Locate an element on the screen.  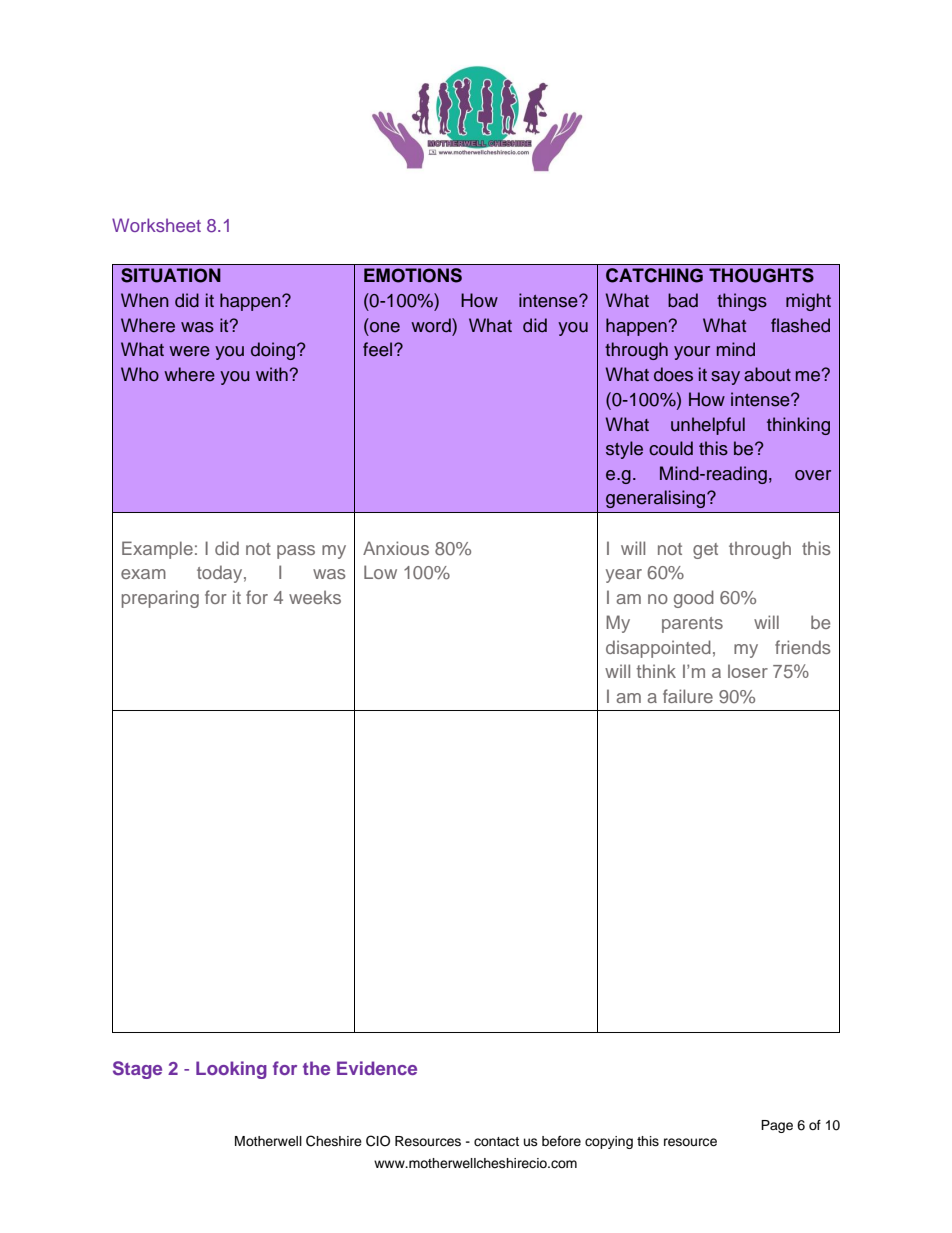
Looking is located at coordinates (231, 1070).
